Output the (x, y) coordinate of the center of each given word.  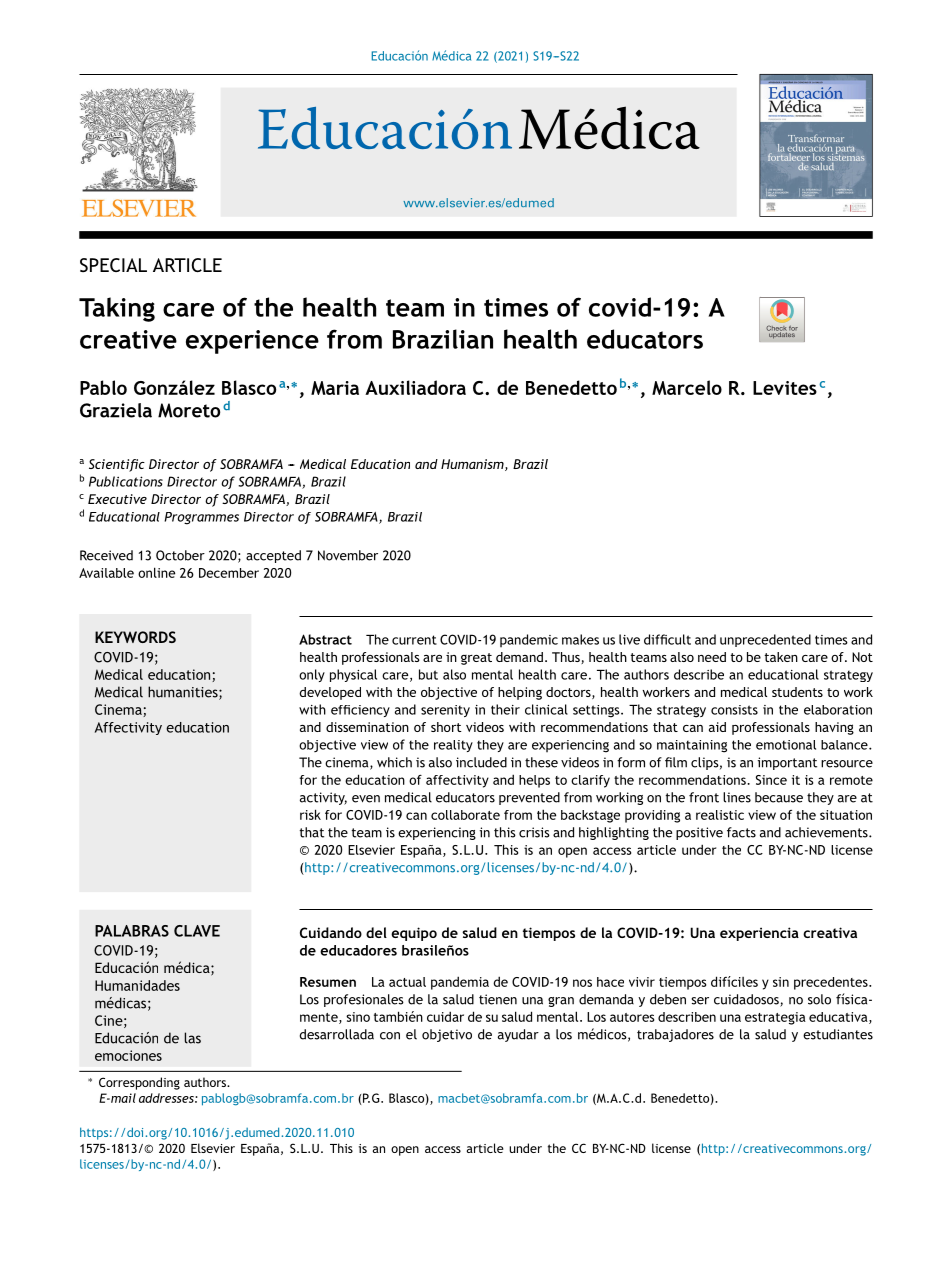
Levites (785, 388)
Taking (117, 309)
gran (561, 1002)
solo (819, 999)
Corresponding (139, 1083)
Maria (335, 388)
